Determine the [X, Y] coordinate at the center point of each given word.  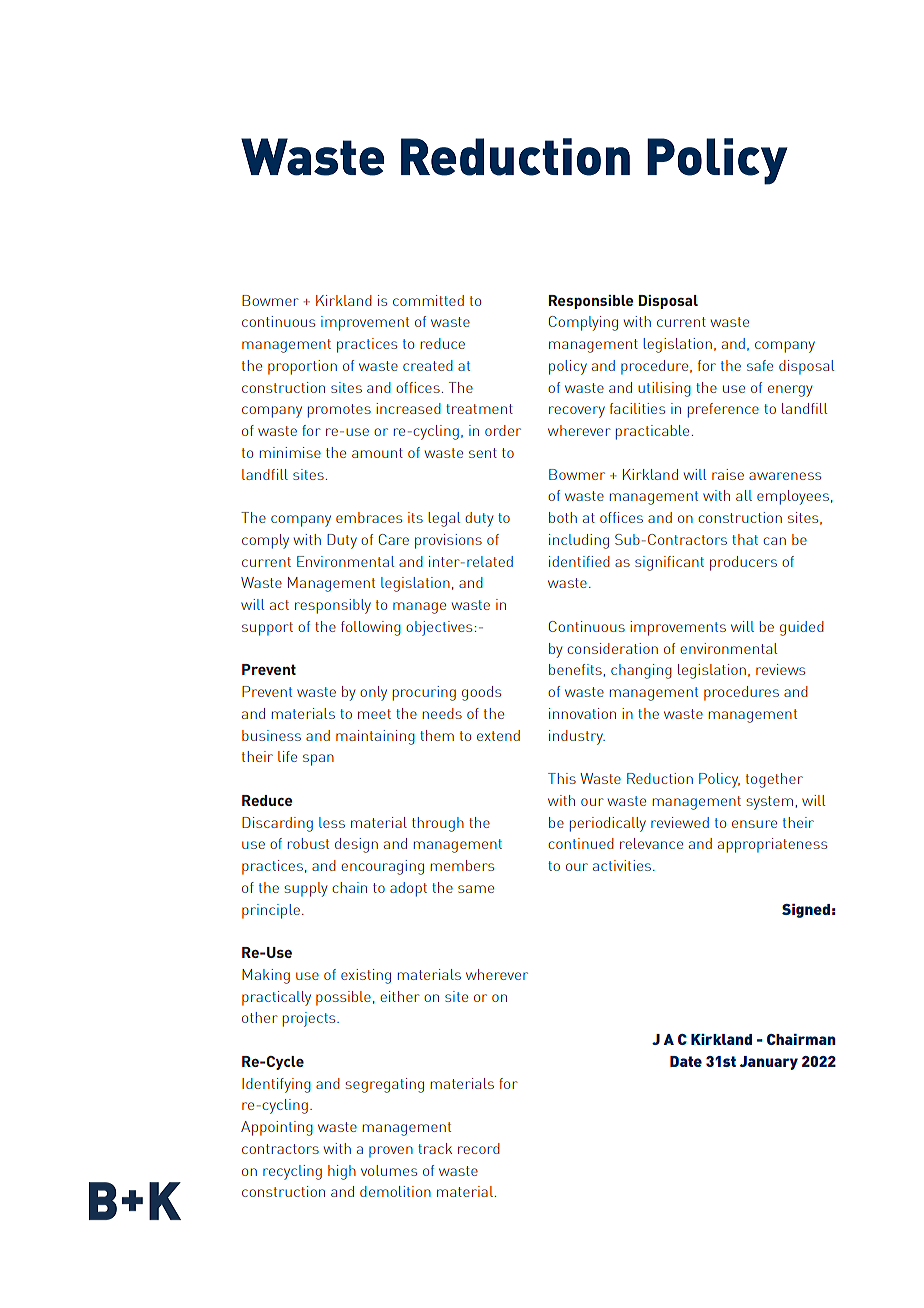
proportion [302, 367]
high [342, 1172]
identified [579, 561]
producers [743, 563]
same [476, 889]
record [479, 1148]
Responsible [591, 302]
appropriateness [772, 845]
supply [305, 889]
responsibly [333, 606]
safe [760, 365]
